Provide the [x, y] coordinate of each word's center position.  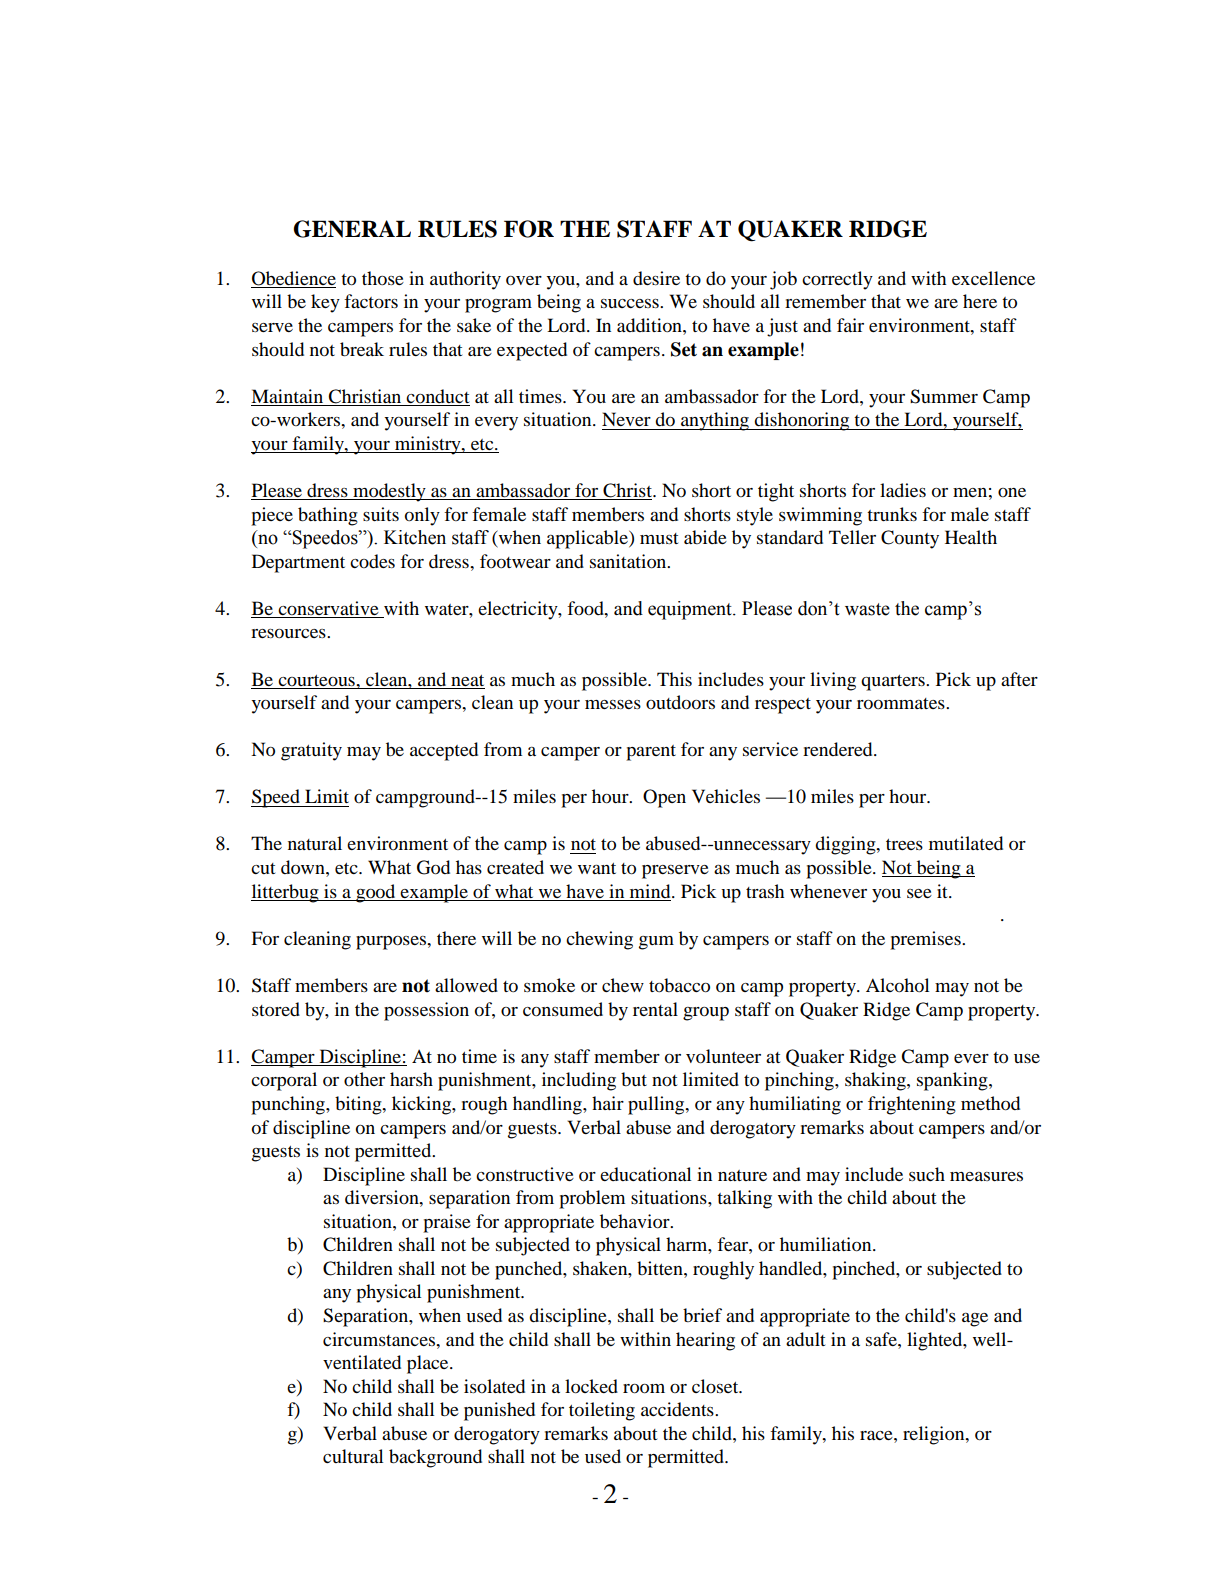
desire [656, 278]
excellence [993, 278]
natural [315, 843]
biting [359, 1105]
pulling [657, 1105]
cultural [353, 1456]
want [597, 868]
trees [904, 844]
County [910, 539]
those [383, 278]
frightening [912, 1105]
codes [372, 561]
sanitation [629, 561]
